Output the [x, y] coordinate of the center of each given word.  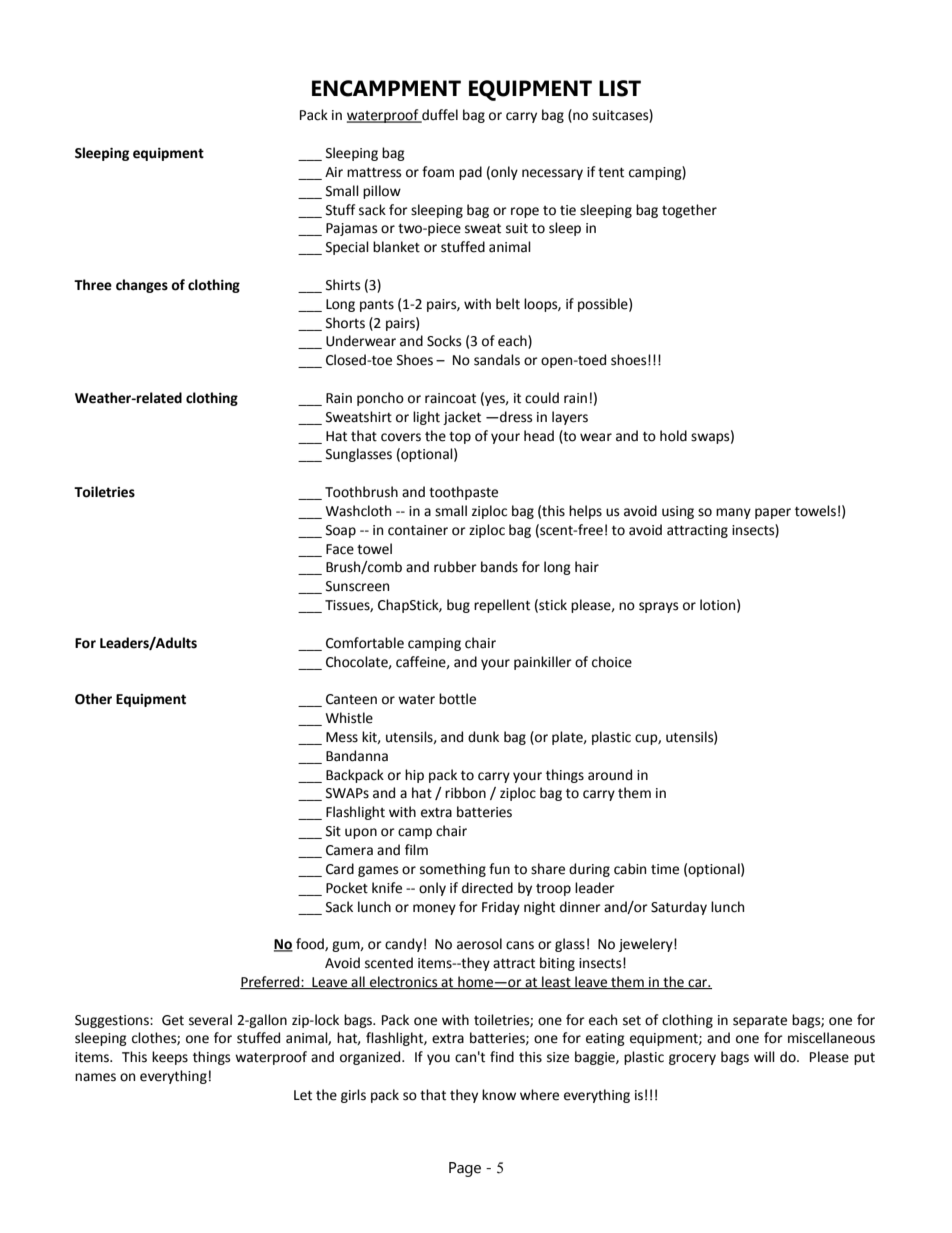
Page [465, 1169]
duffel [439, 116]
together [689, 211]
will [764, 1056]
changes [142, 286]
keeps [170, 1058]
